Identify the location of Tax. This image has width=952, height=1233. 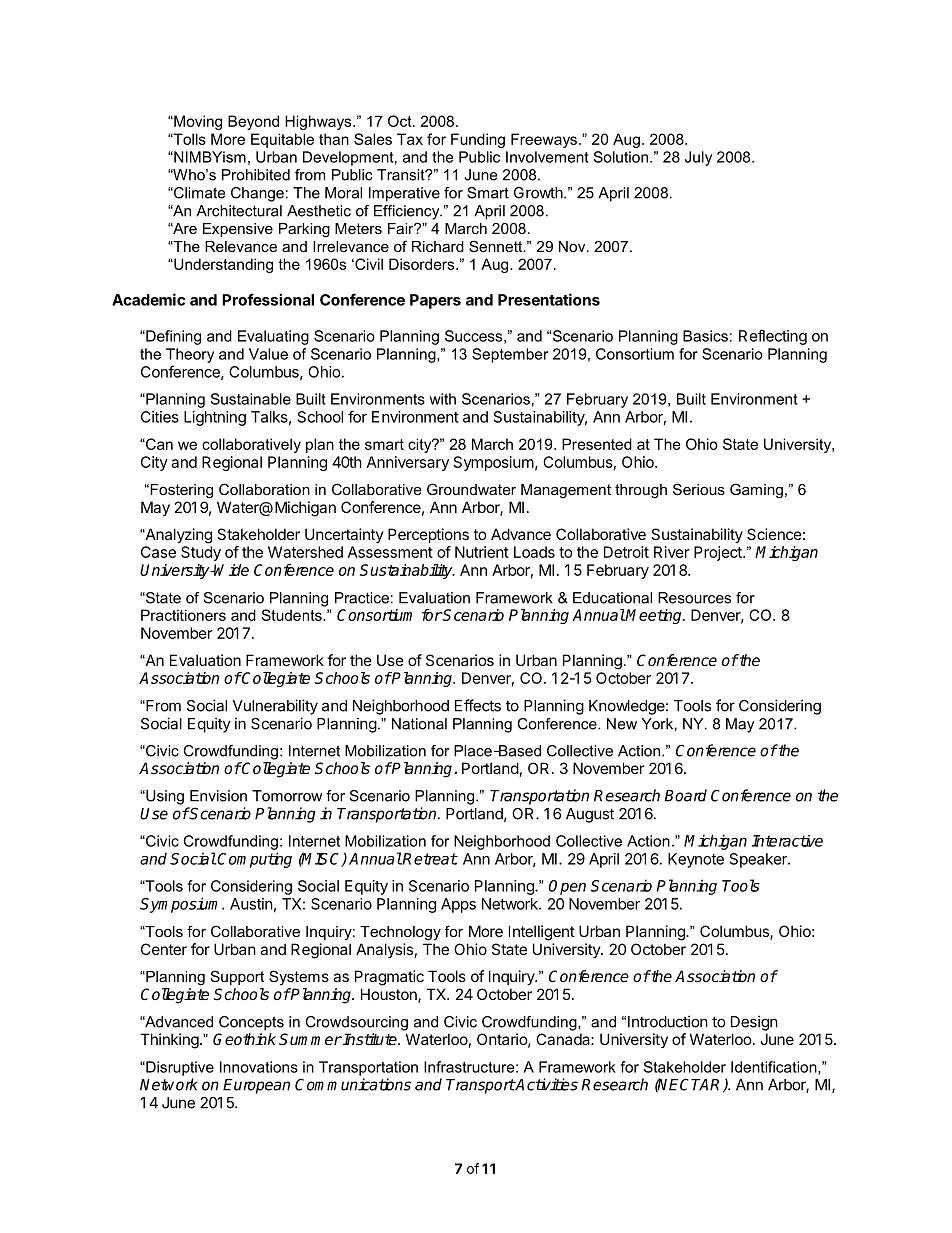
(410, 139).
